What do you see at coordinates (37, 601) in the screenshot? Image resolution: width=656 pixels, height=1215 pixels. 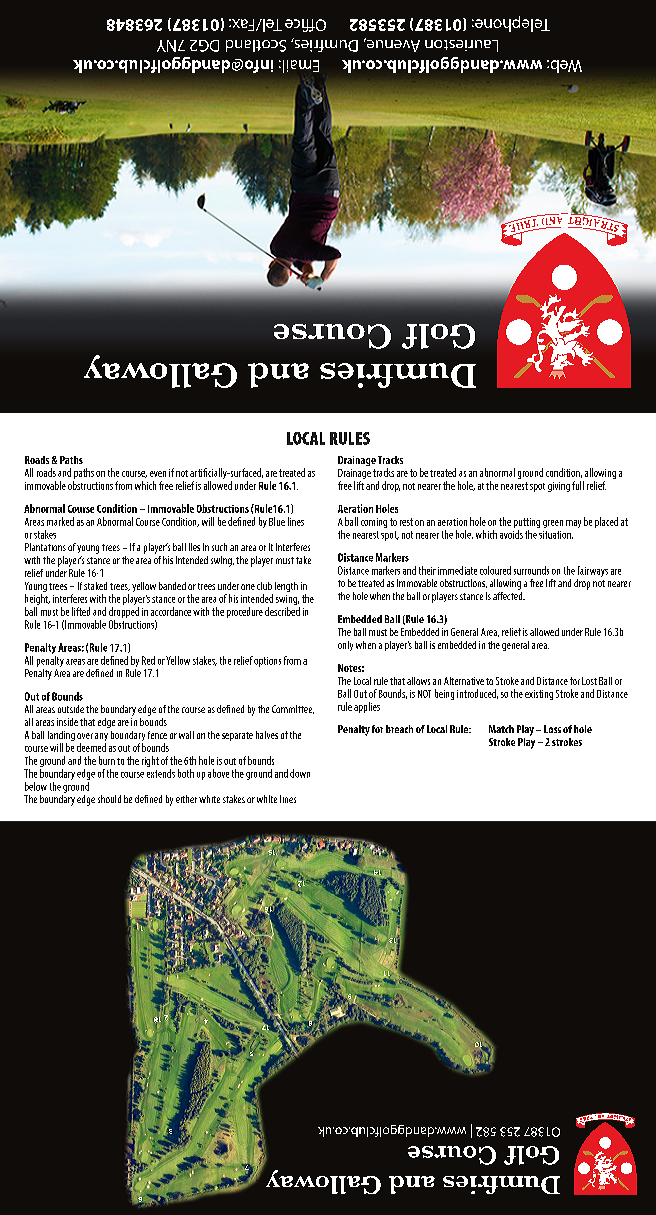 I see `height` at bounding box center [37, 601].
